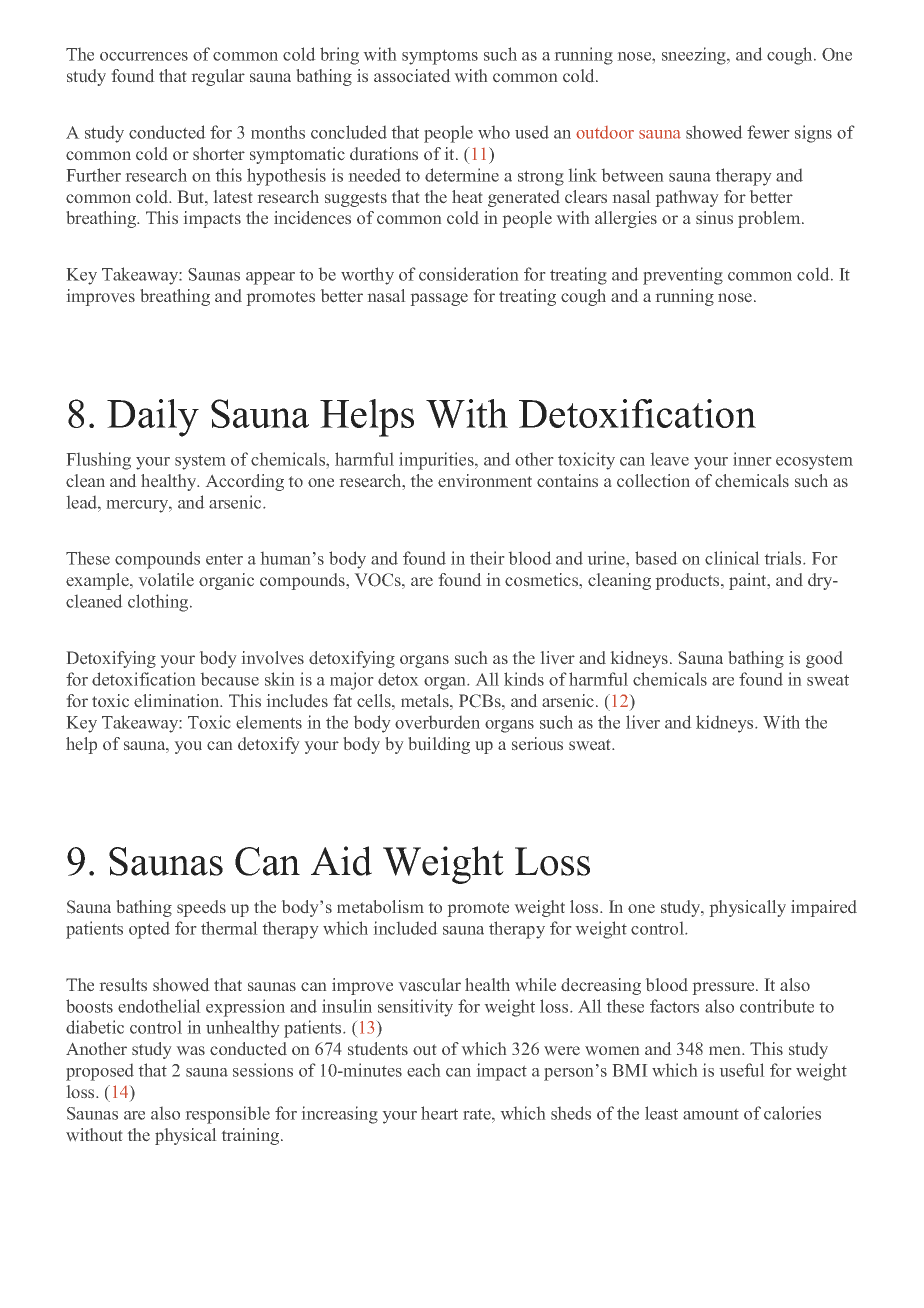 The width and height of the image is (924, 1308). What do you see at coordinates (487, 558) in the image?
I see `their` at bounding box center [487, 558].
